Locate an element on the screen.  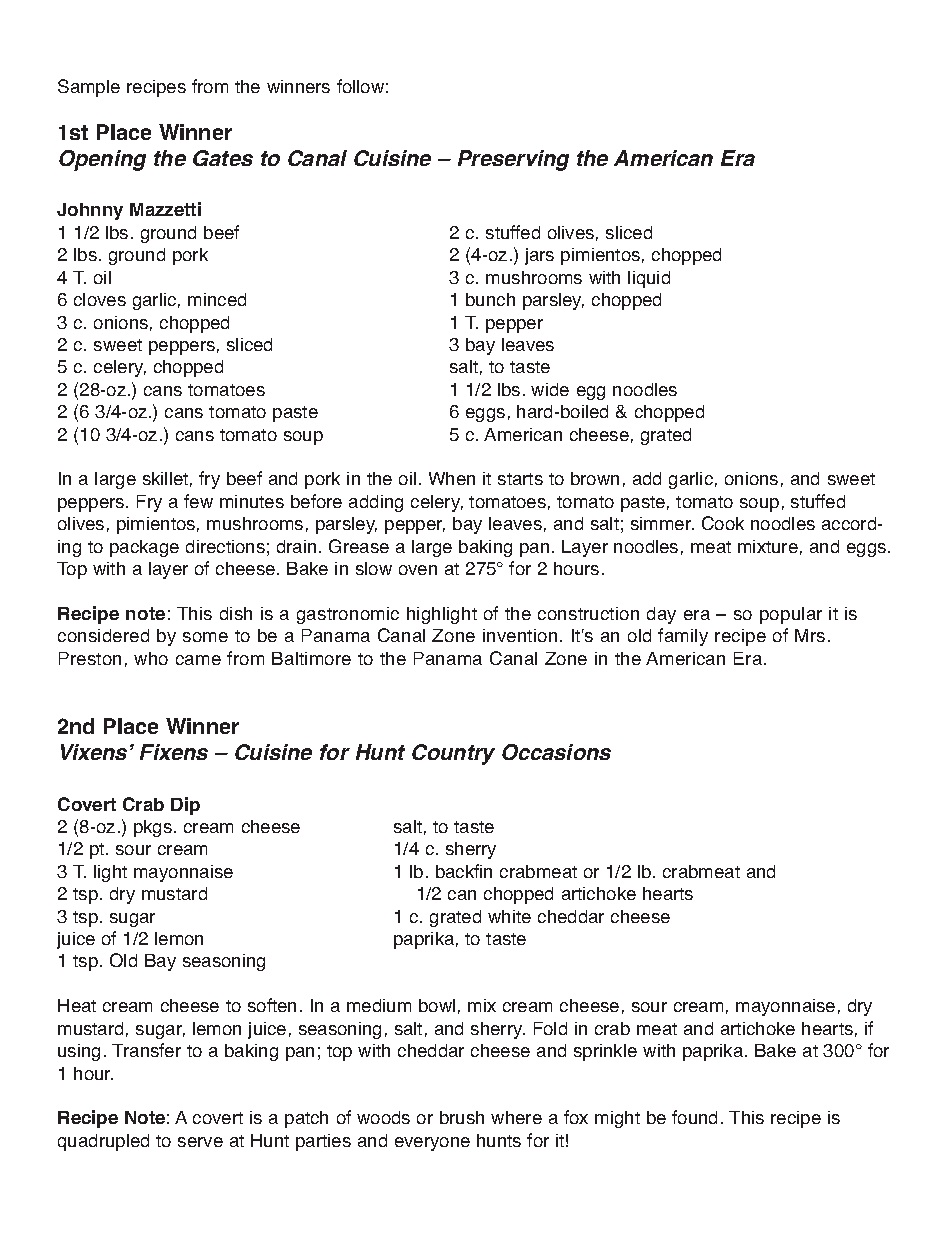
serve is located at coordinates (200, 1142).
